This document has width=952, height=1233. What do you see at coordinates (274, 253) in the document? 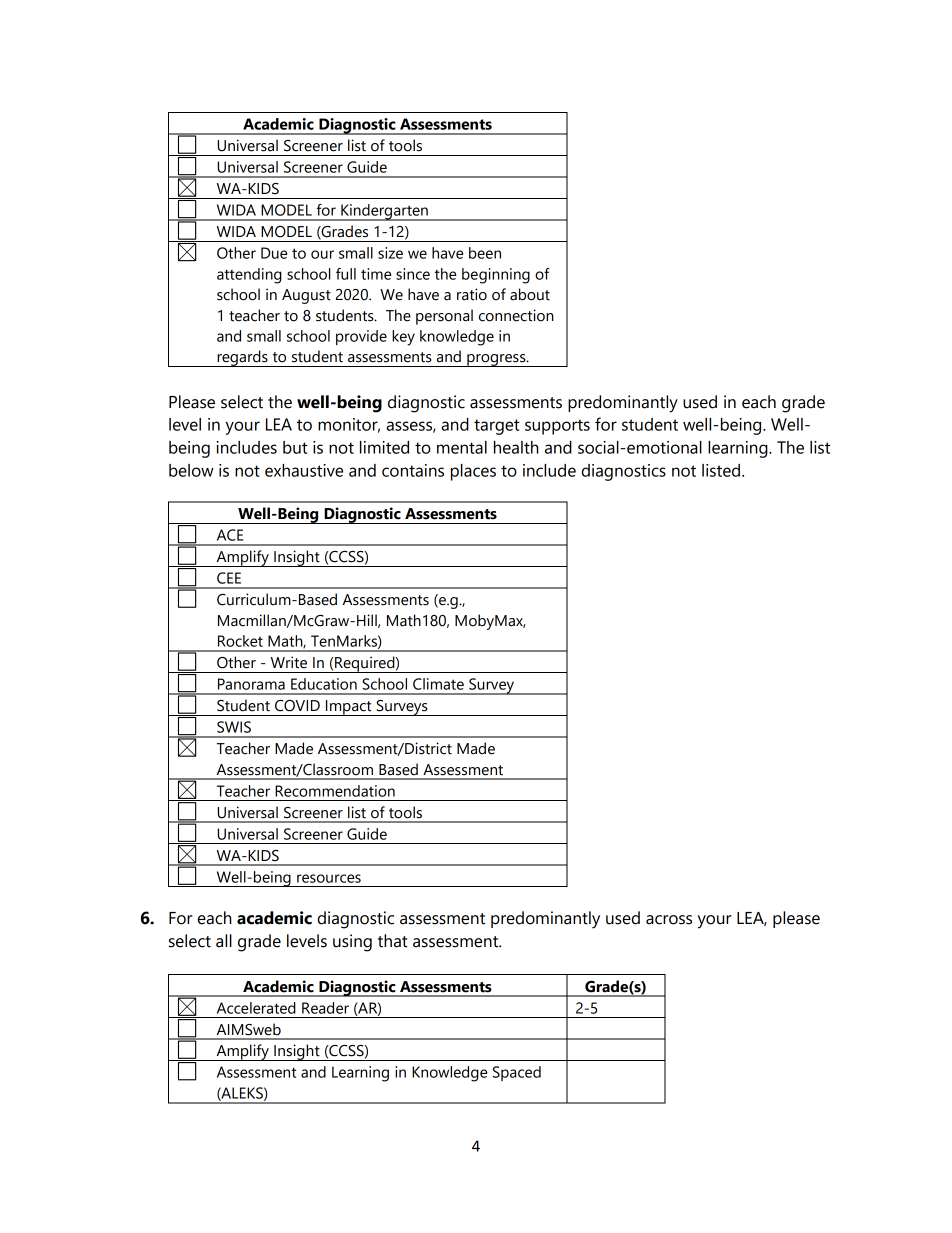
I see `Due` at bounding box center [274, 253].
